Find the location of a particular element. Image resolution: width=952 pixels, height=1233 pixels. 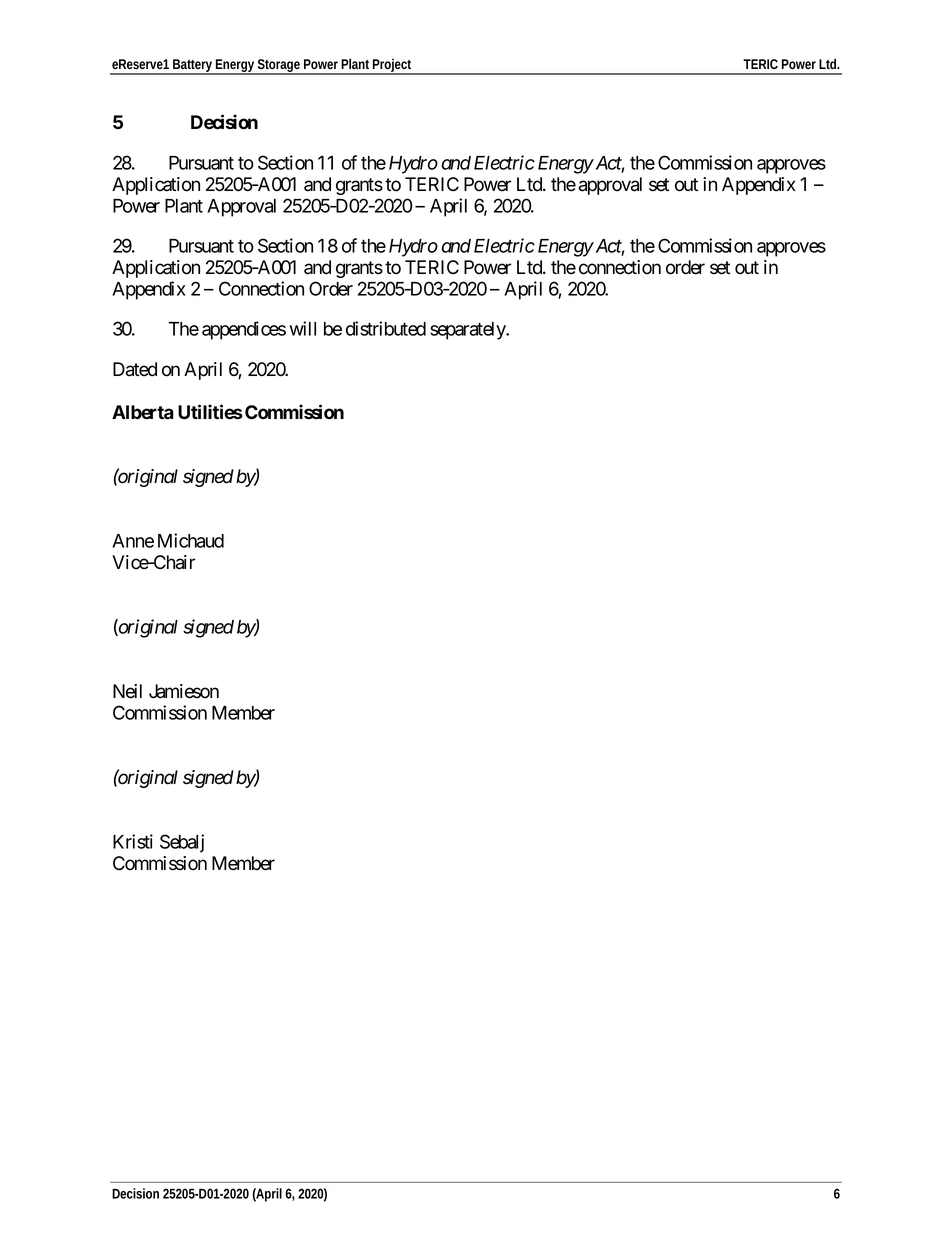

Dated is located at coordinates (135, 369).
